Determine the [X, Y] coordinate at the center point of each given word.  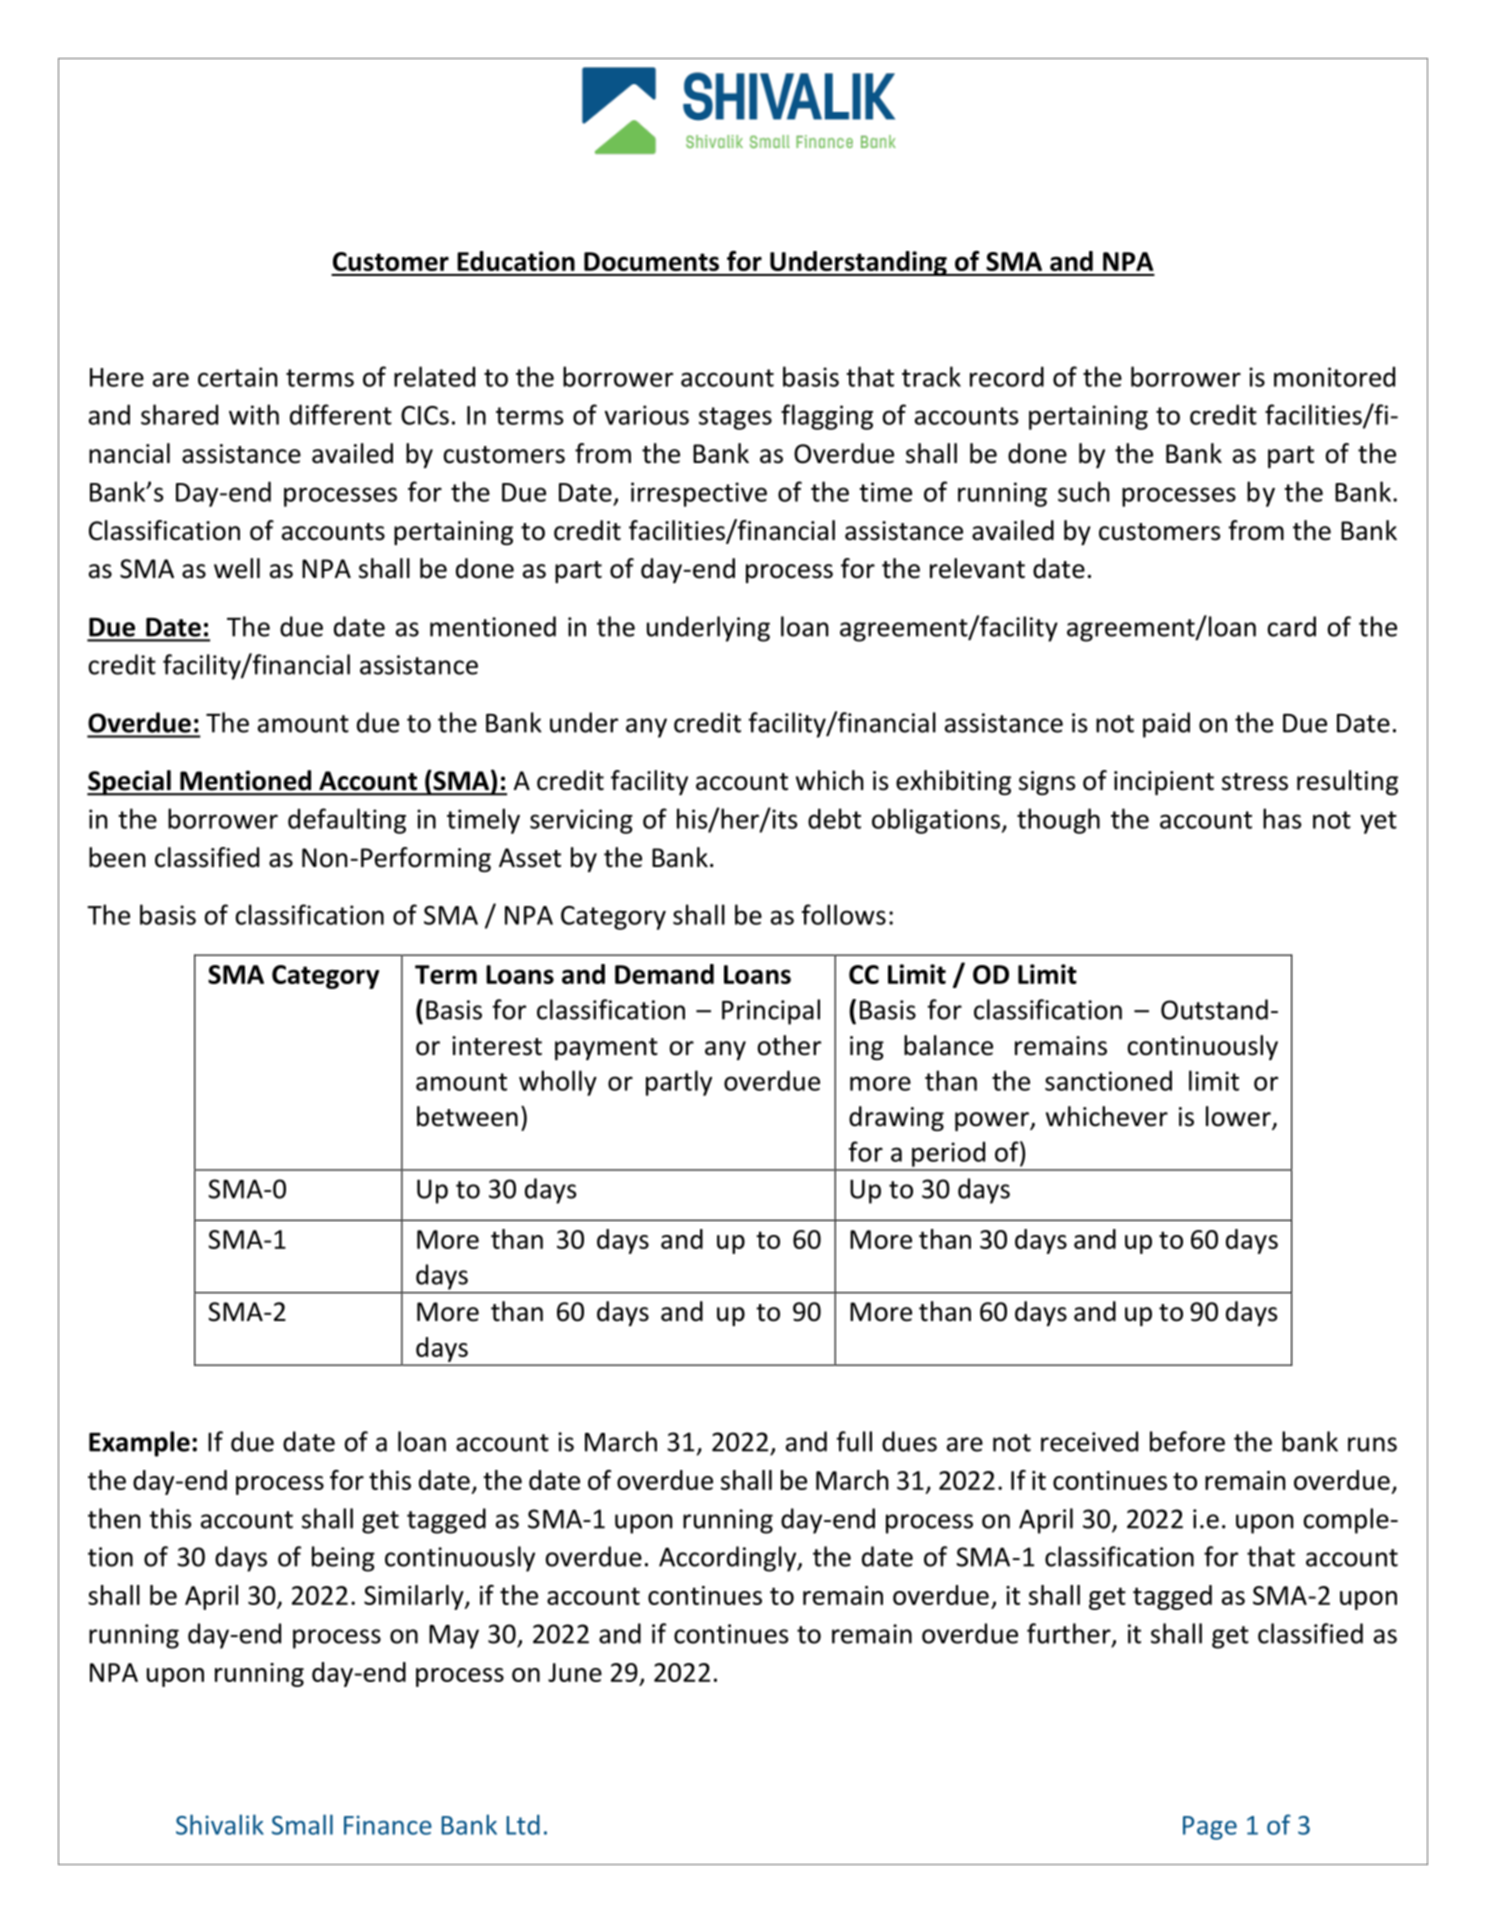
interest [497, 1046]
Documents [651, 261]
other [789, 1045]
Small [302, 1824]
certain [238, 377]
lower [1239, 1117]
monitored [1334, 376]
